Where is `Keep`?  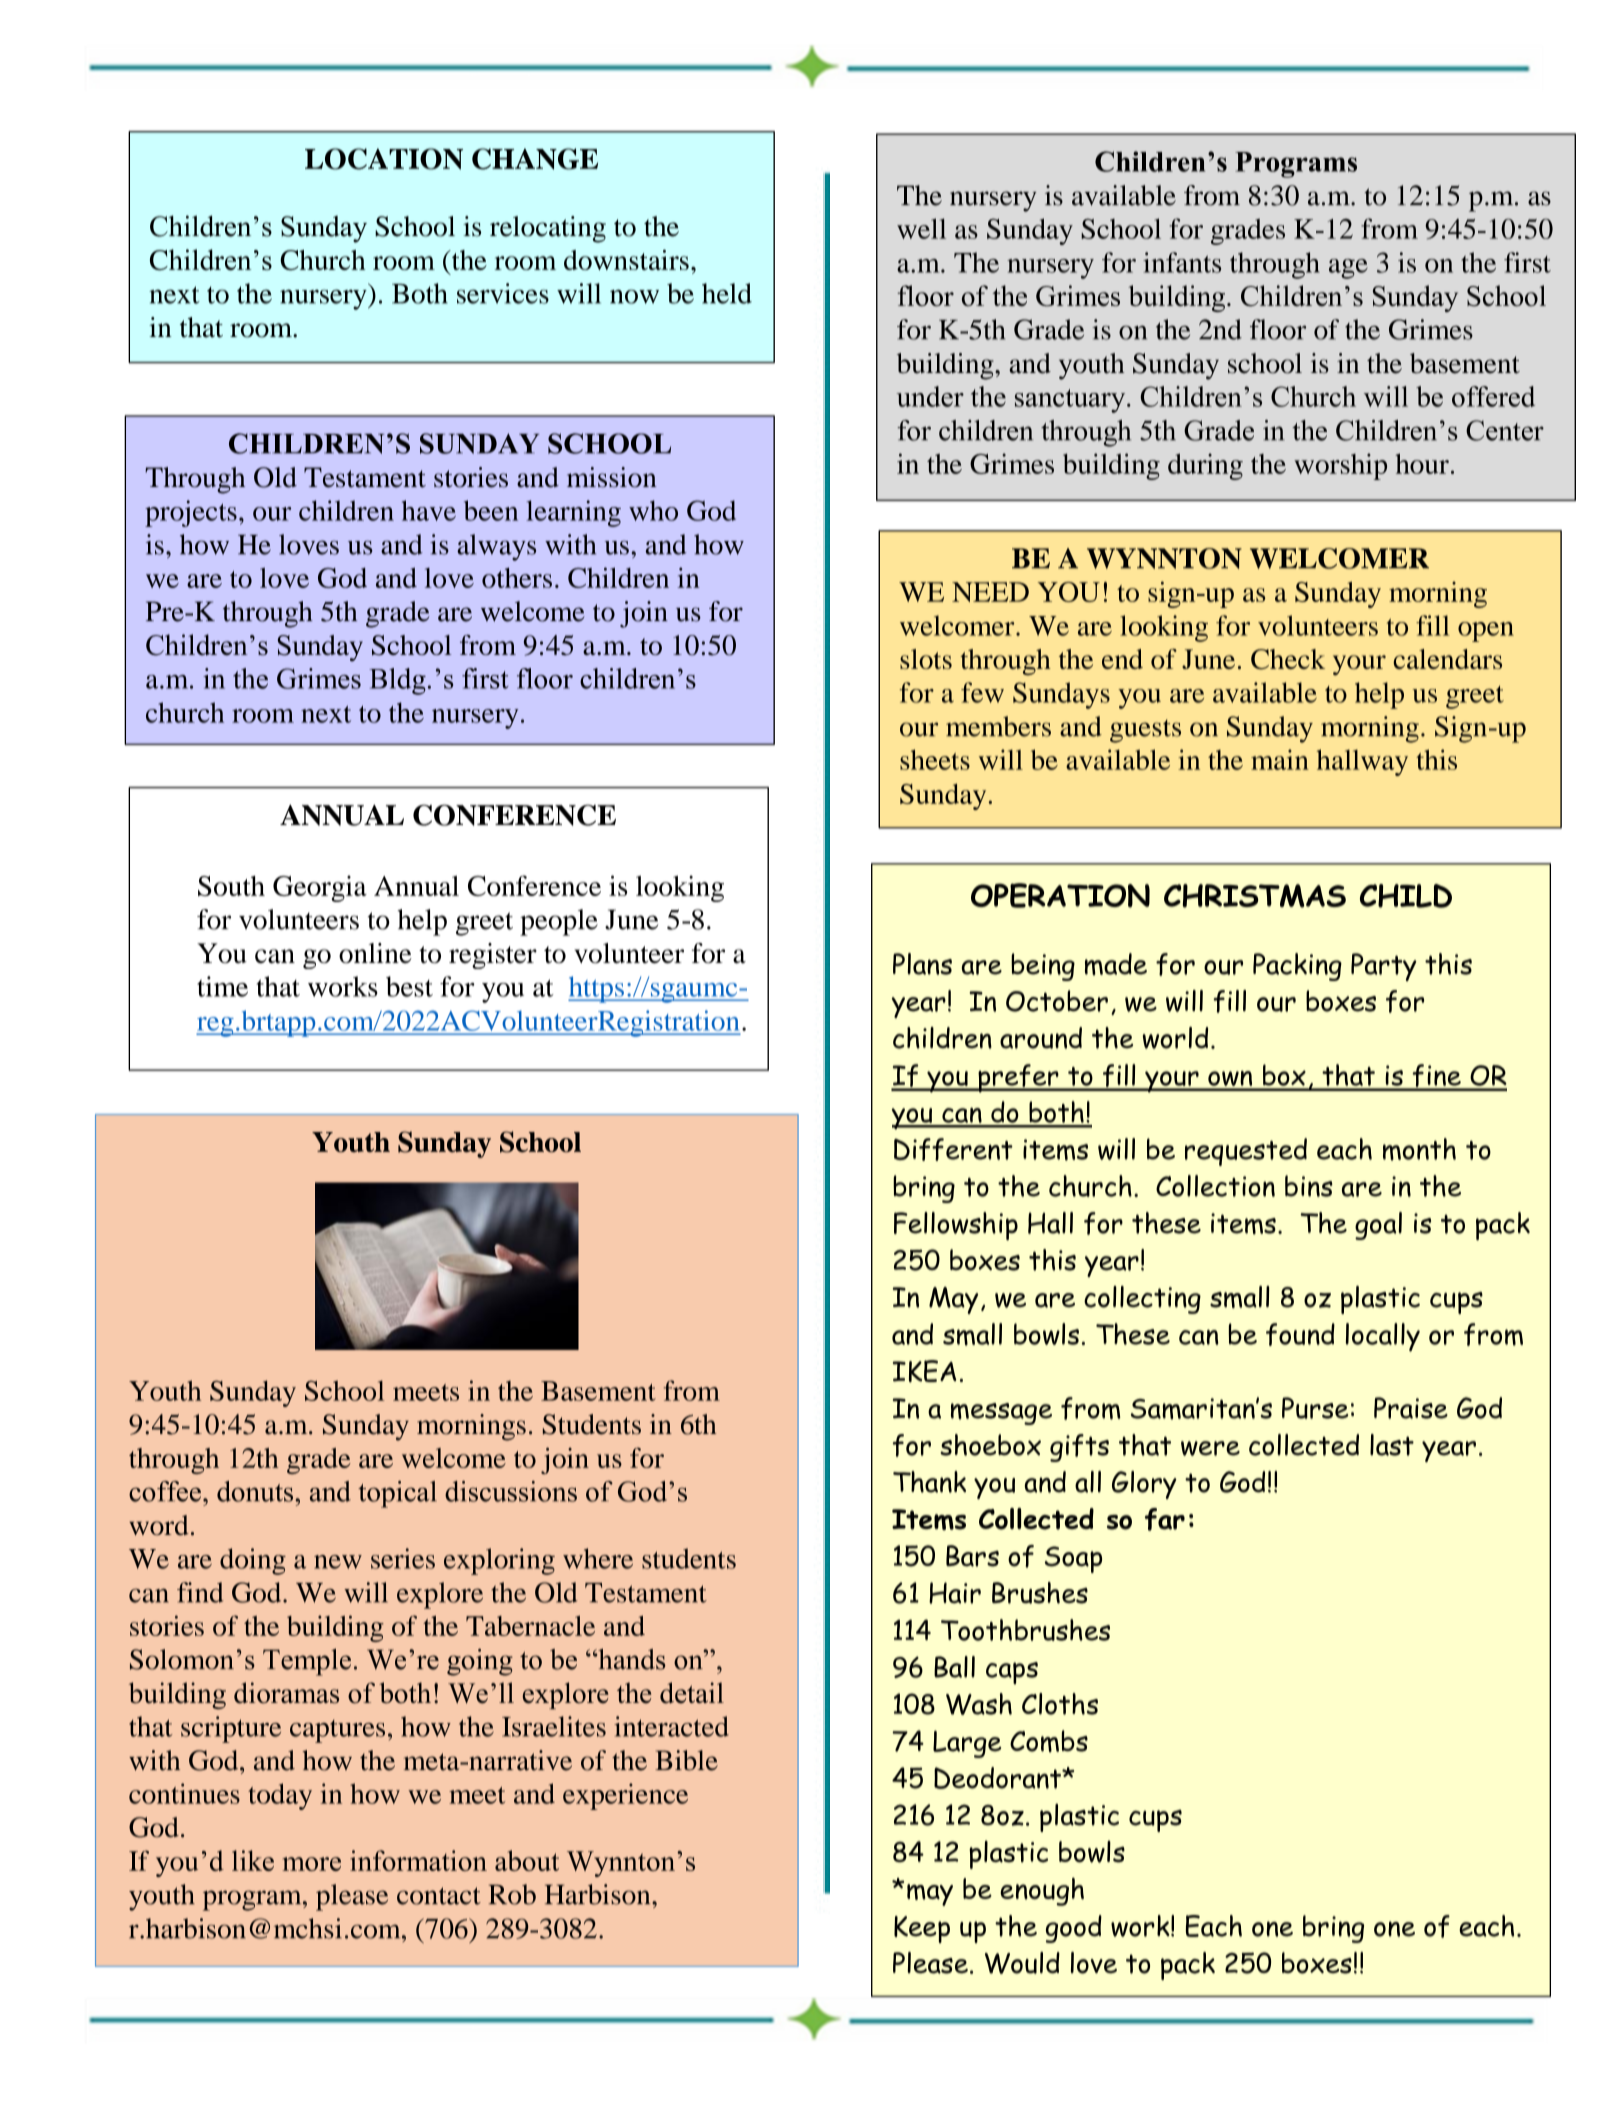 Keep is located at coordinates (922, 1929).
